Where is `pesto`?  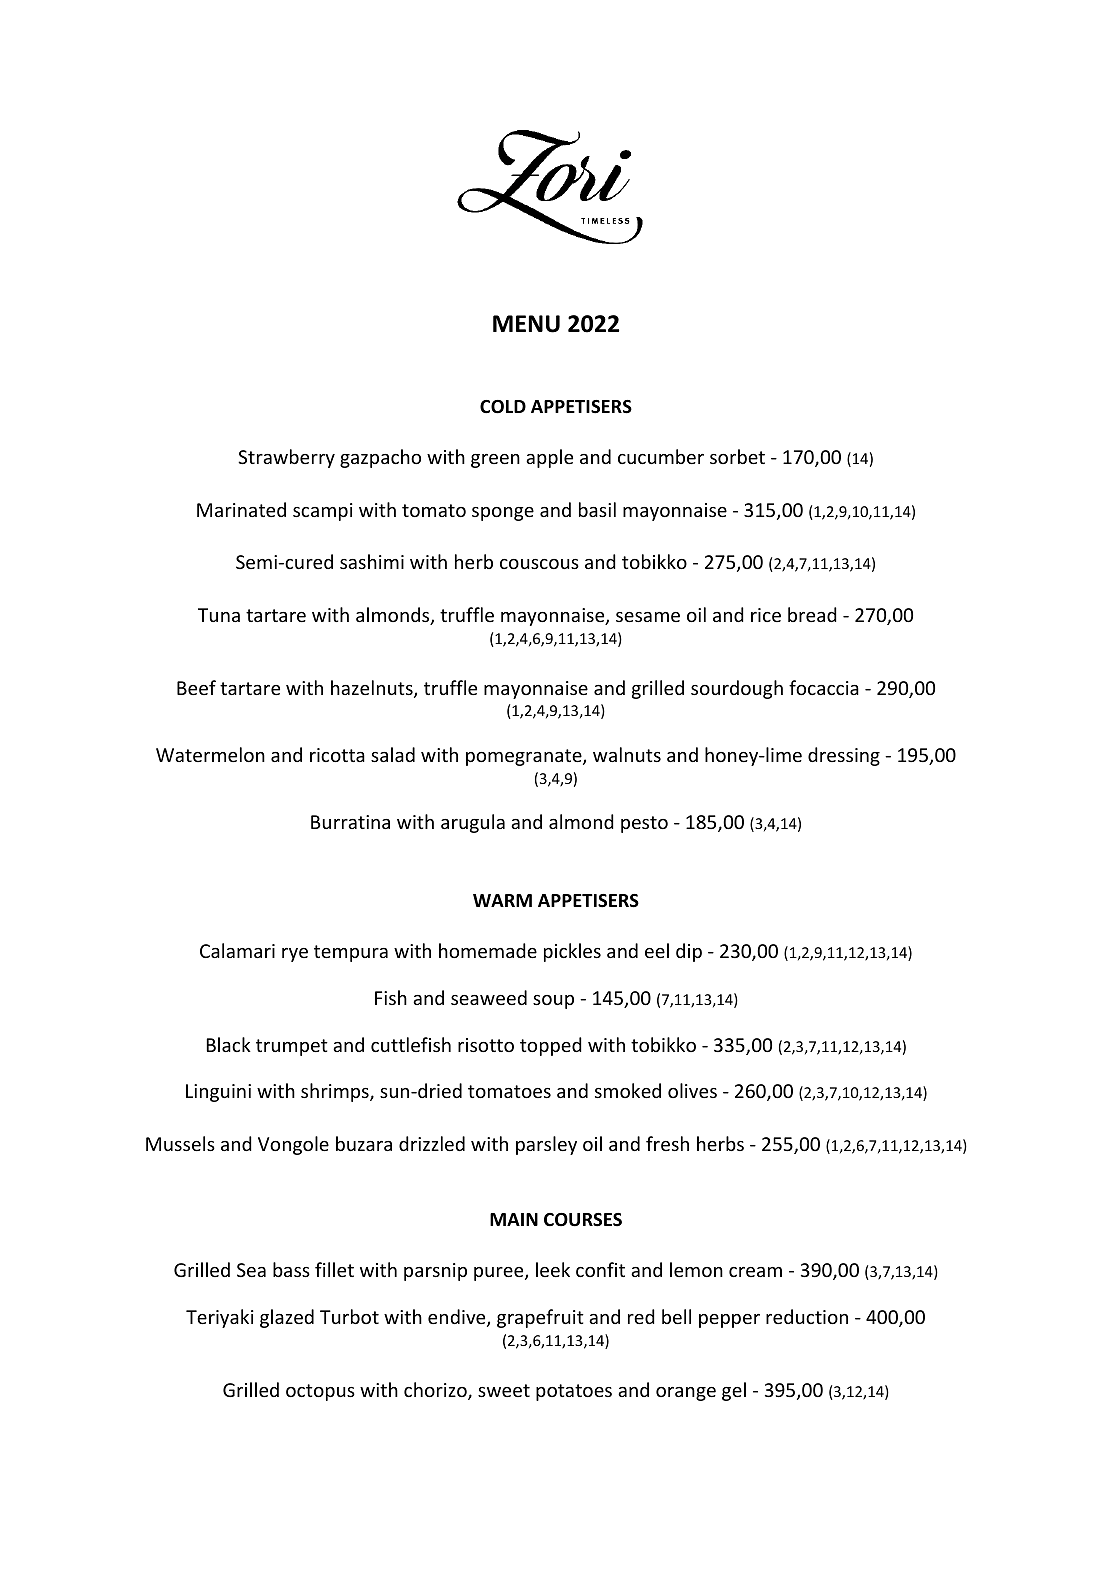 pesto is located at coordinates (644, 824).
